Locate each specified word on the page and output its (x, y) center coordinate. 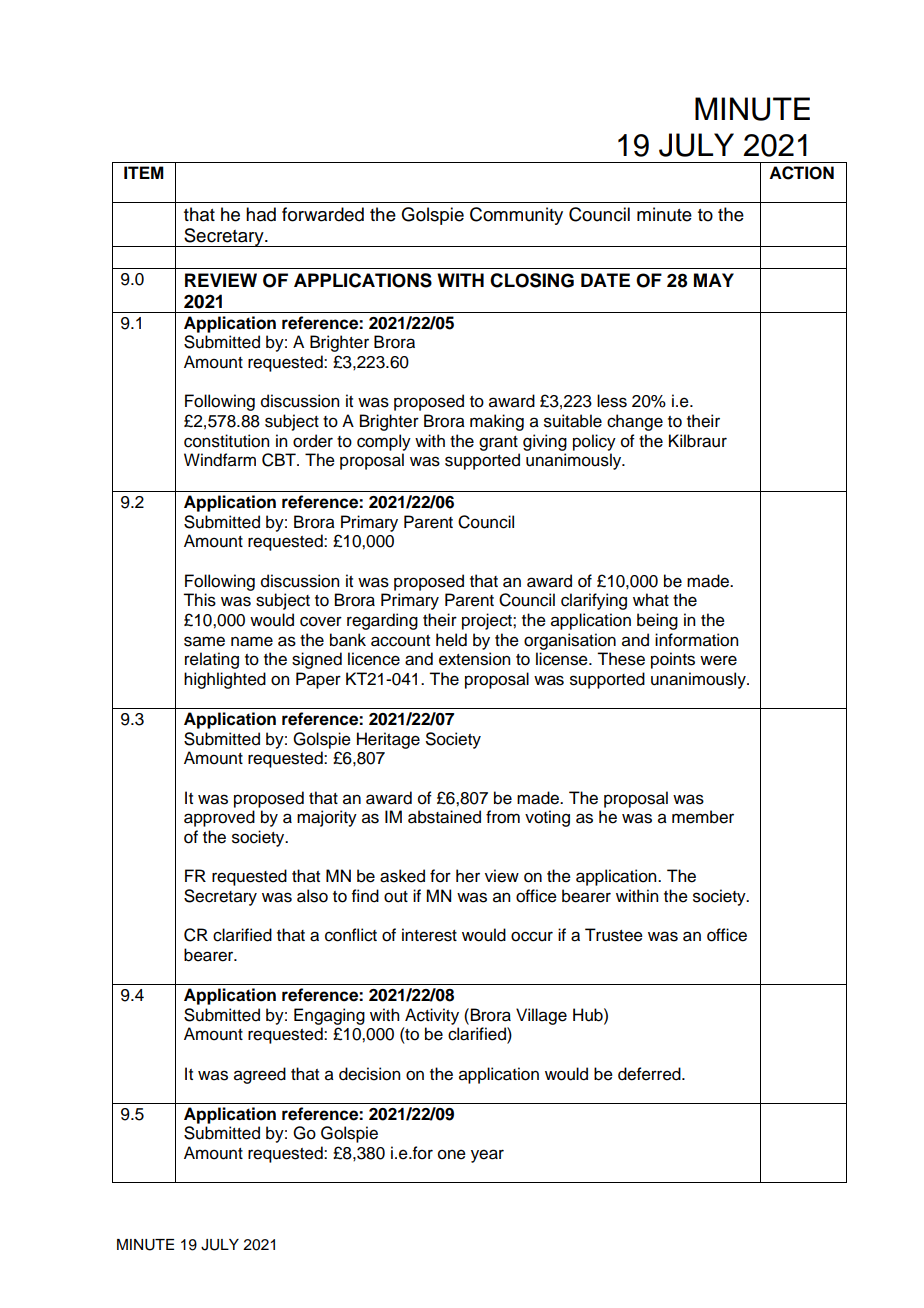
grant (498, 443)
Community (516, 216)
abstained (444, 817)
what (651, 600)
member (703, 817)
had (261, 214)
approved (219, 818)
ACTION (801, 173)
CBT (280, 460)
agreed (260, 1075)
